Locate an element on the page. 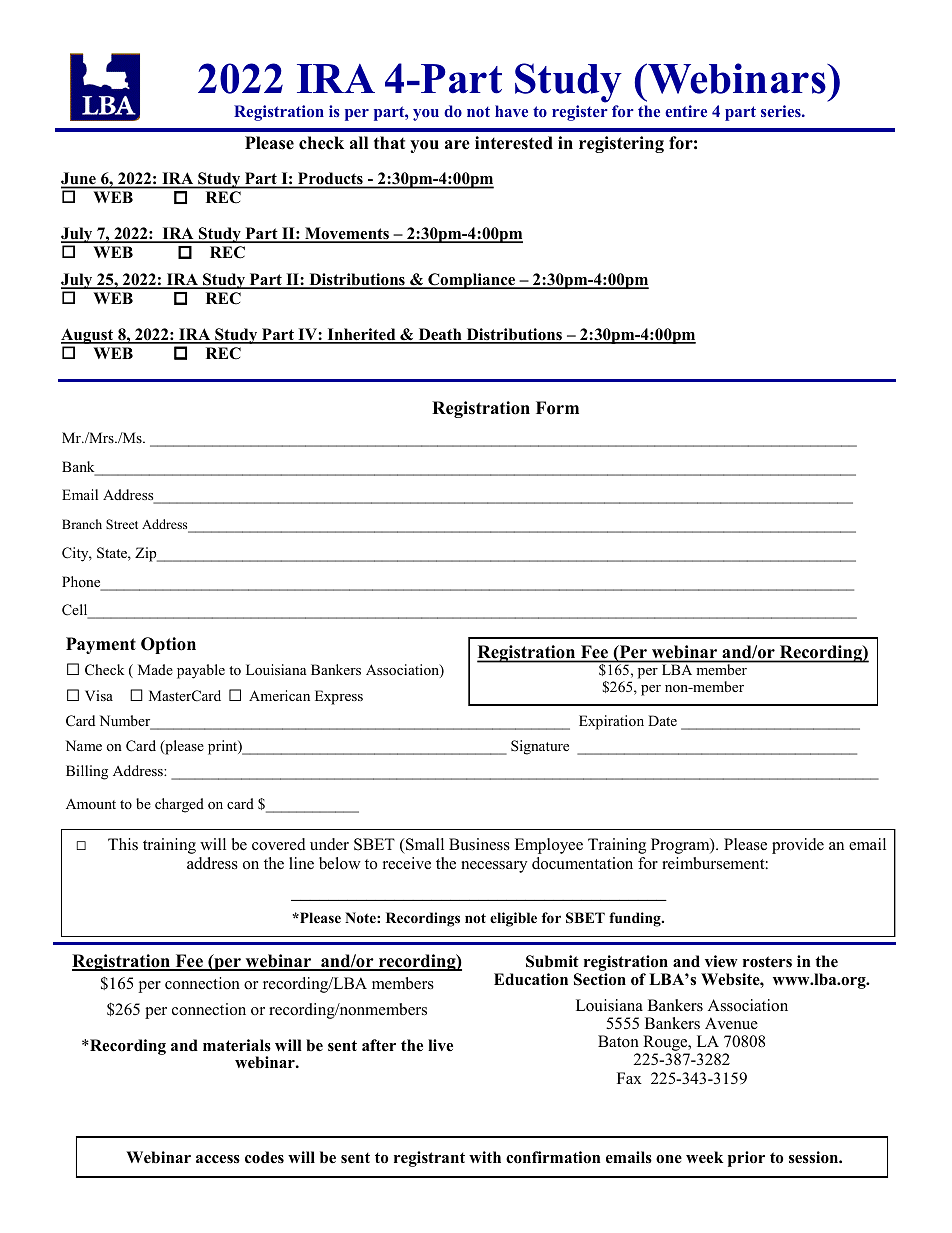  receive is located at coordinates (407, 863).
